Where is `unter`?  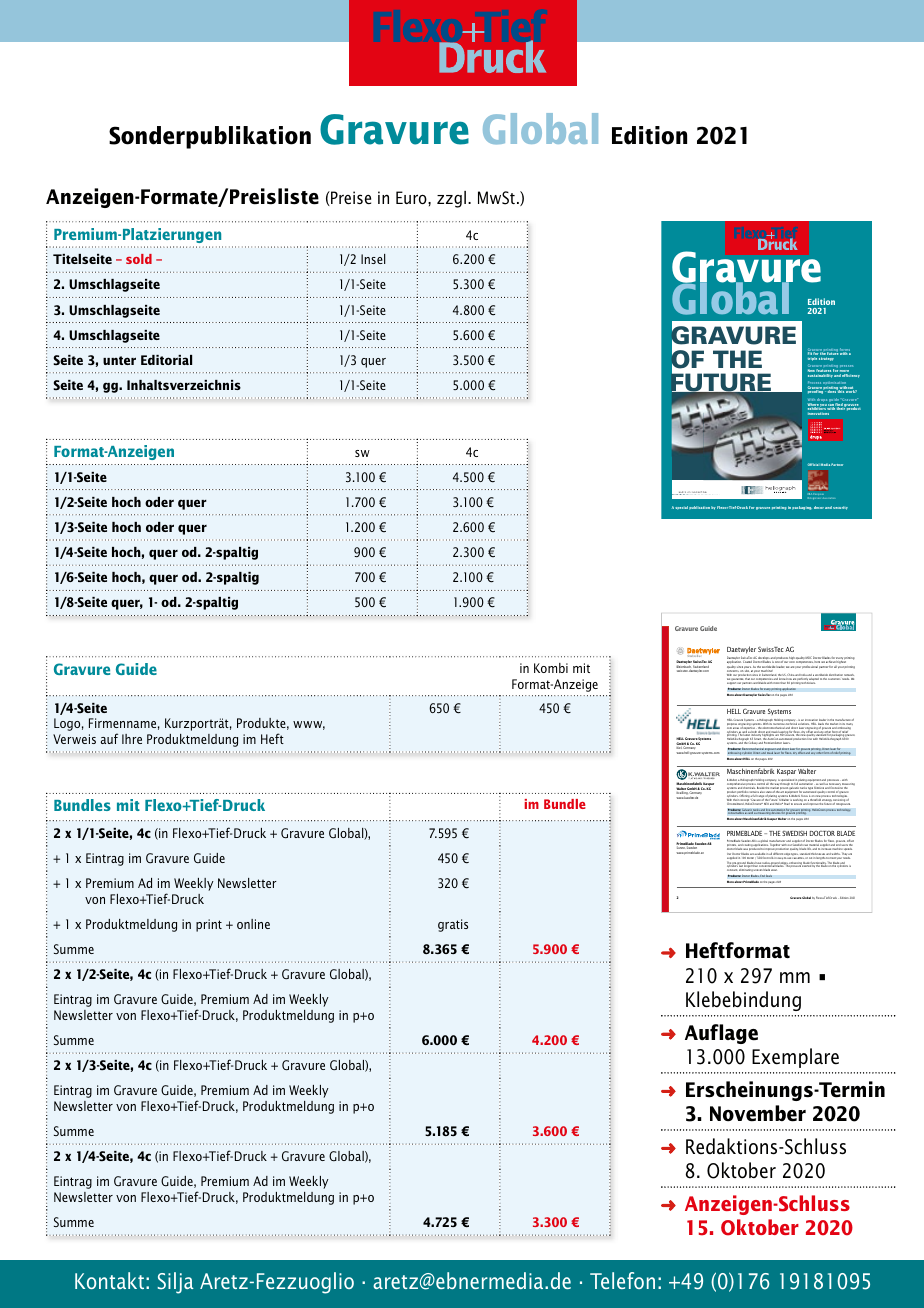
unter is located at coordinates (119, 360).
